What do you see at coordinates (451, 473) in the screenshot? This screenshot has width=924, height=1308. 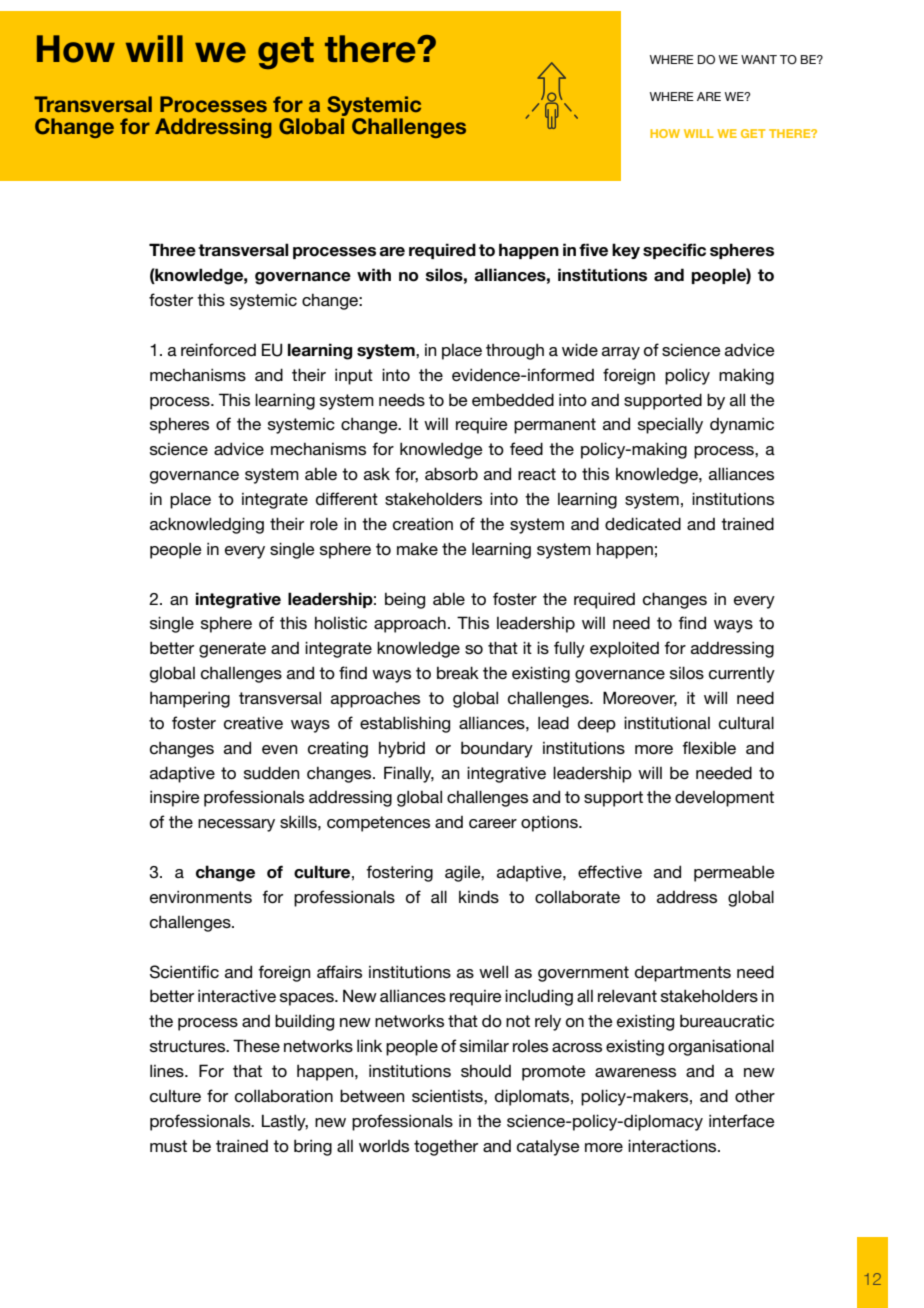 I see `absorb` at bounding box center [451, 473].
